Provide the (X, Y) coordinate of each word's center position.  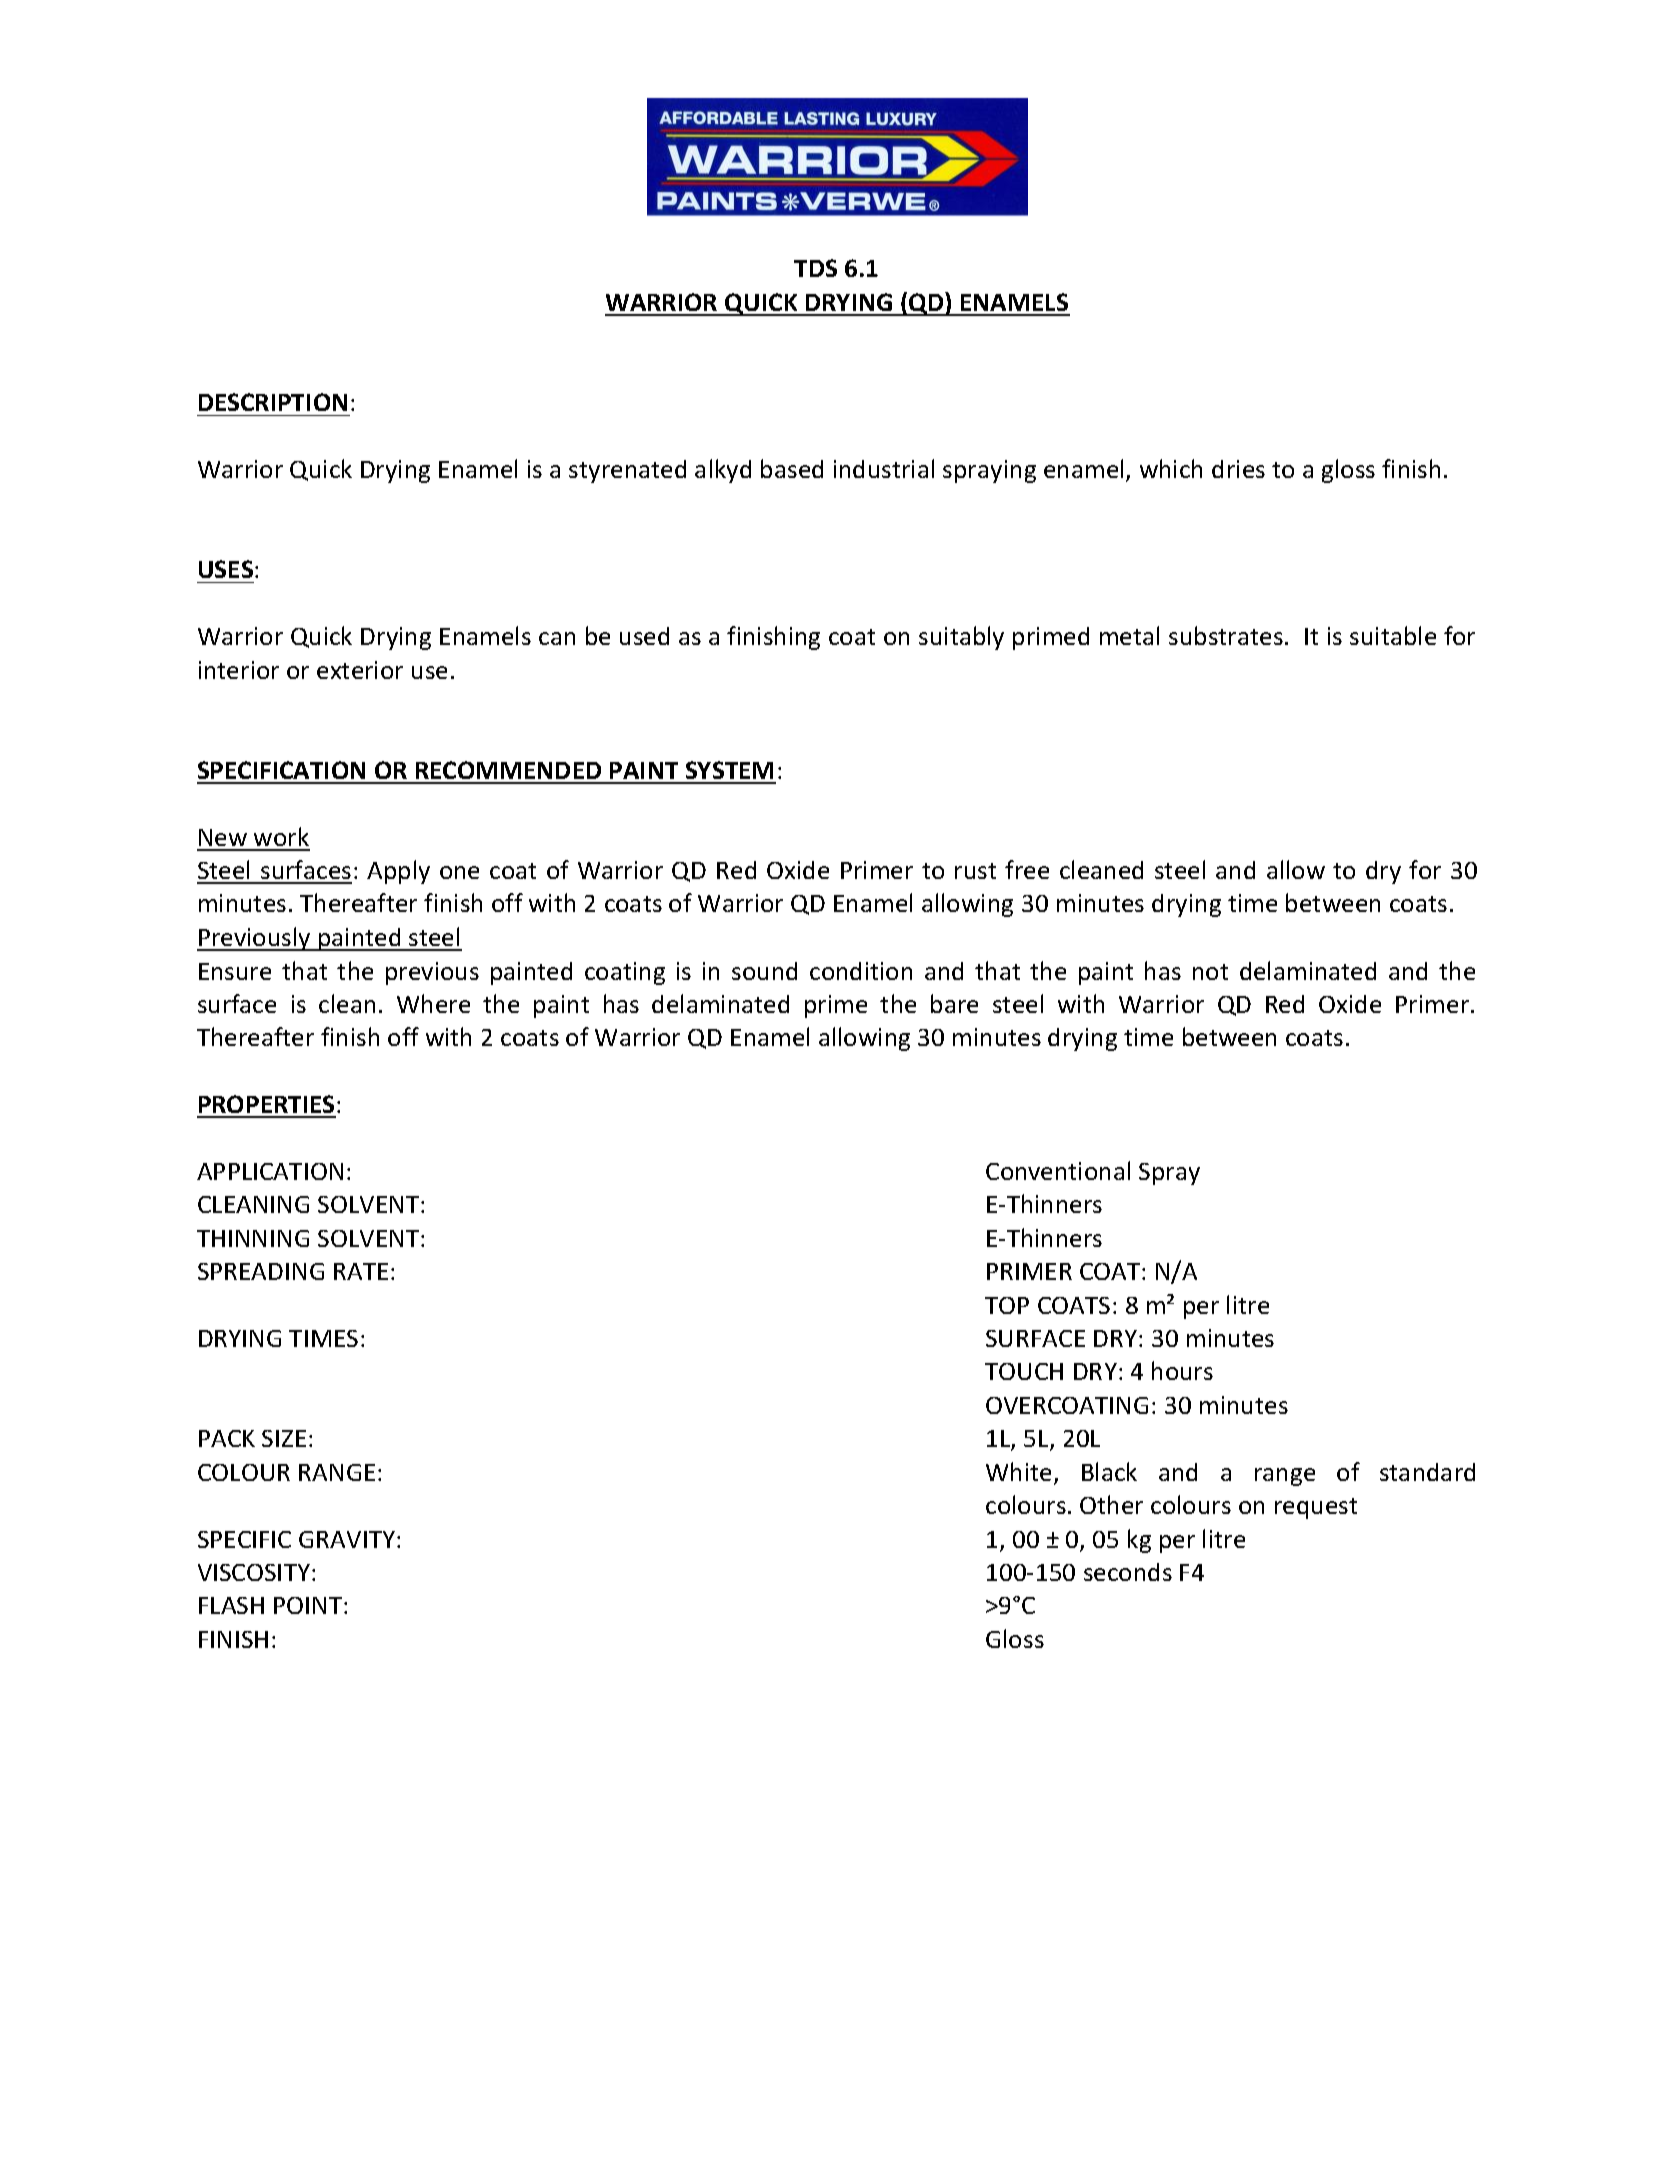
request (1316, 1508)
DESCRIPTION (273, 402)
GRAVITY (348, 1539)
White (1018, 1471)
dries (1238, 469)
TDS (815, 268)
